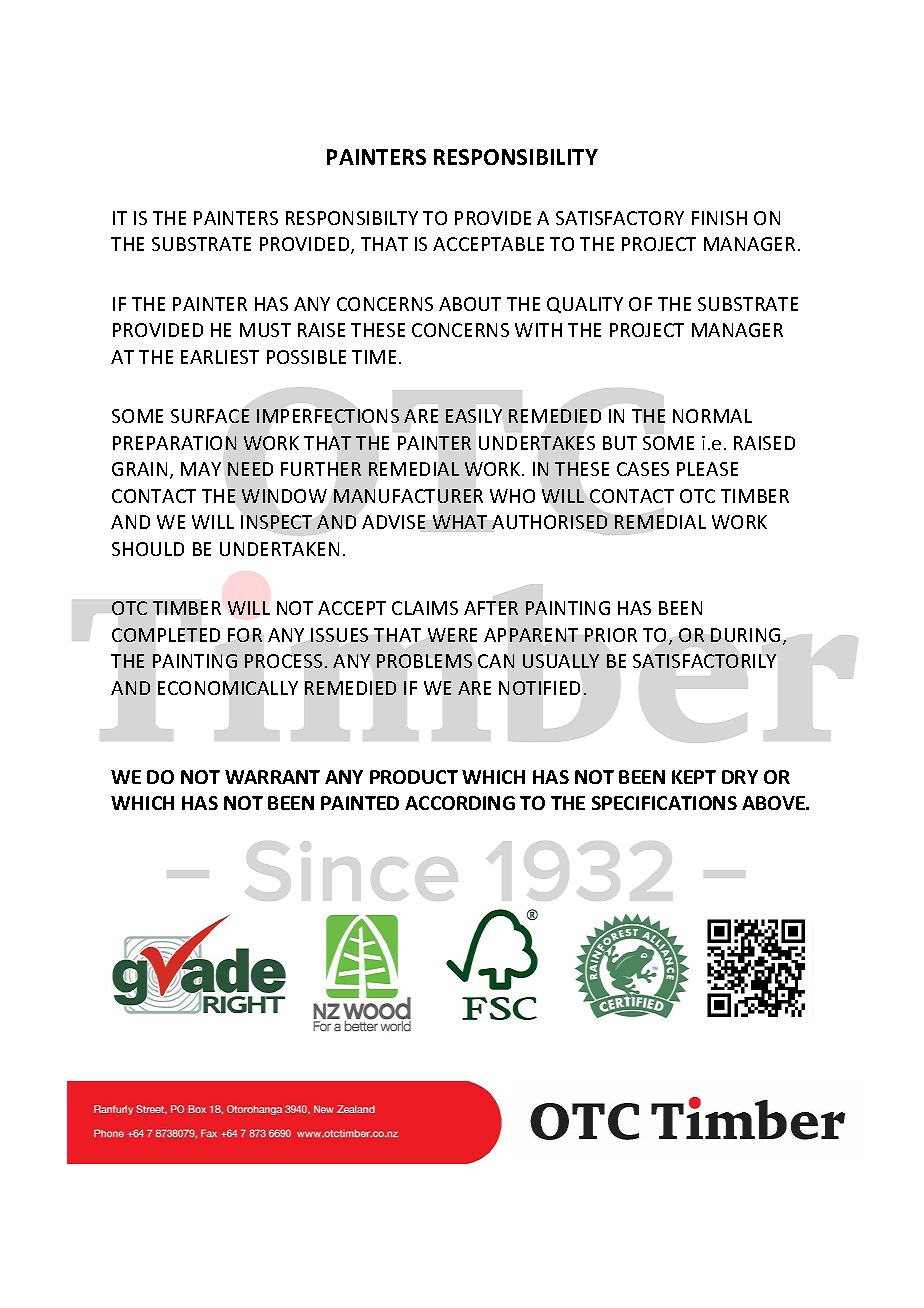  I want to click on MAY, so click(201, 469).
